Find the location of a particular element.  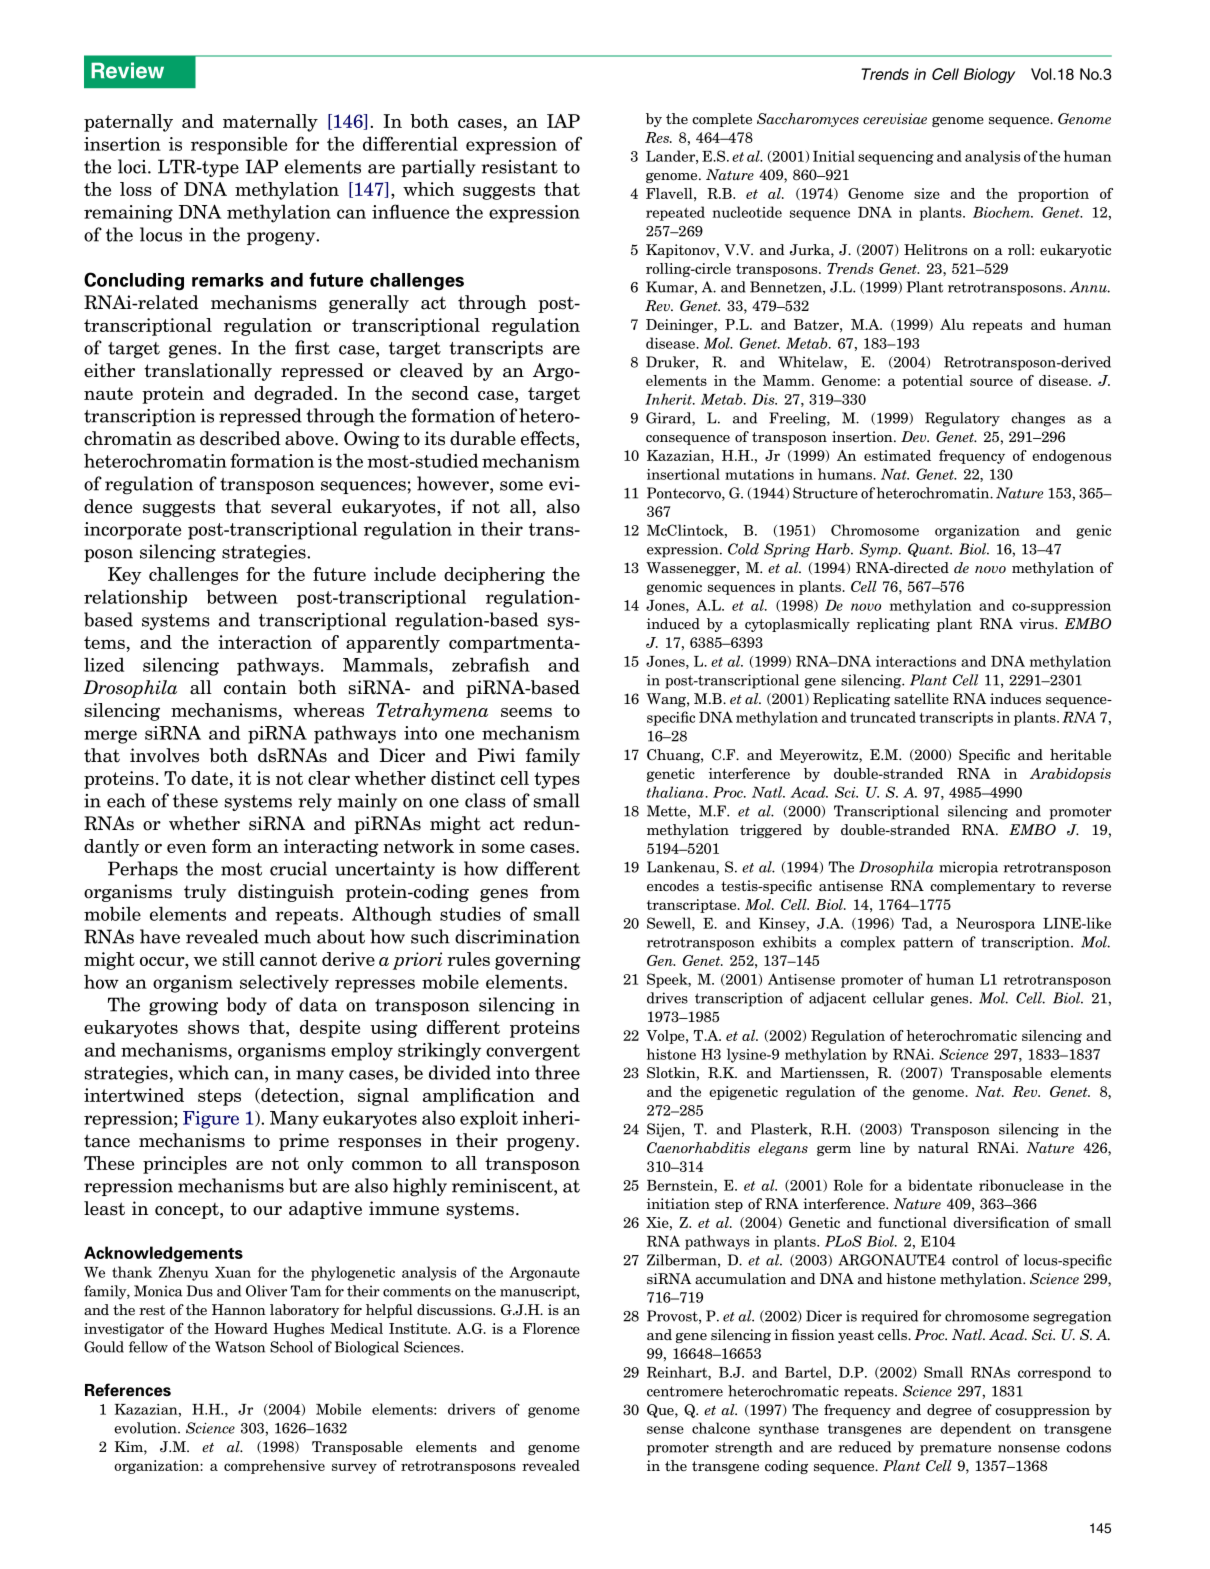

body is located at coordinates (247, 1006).
